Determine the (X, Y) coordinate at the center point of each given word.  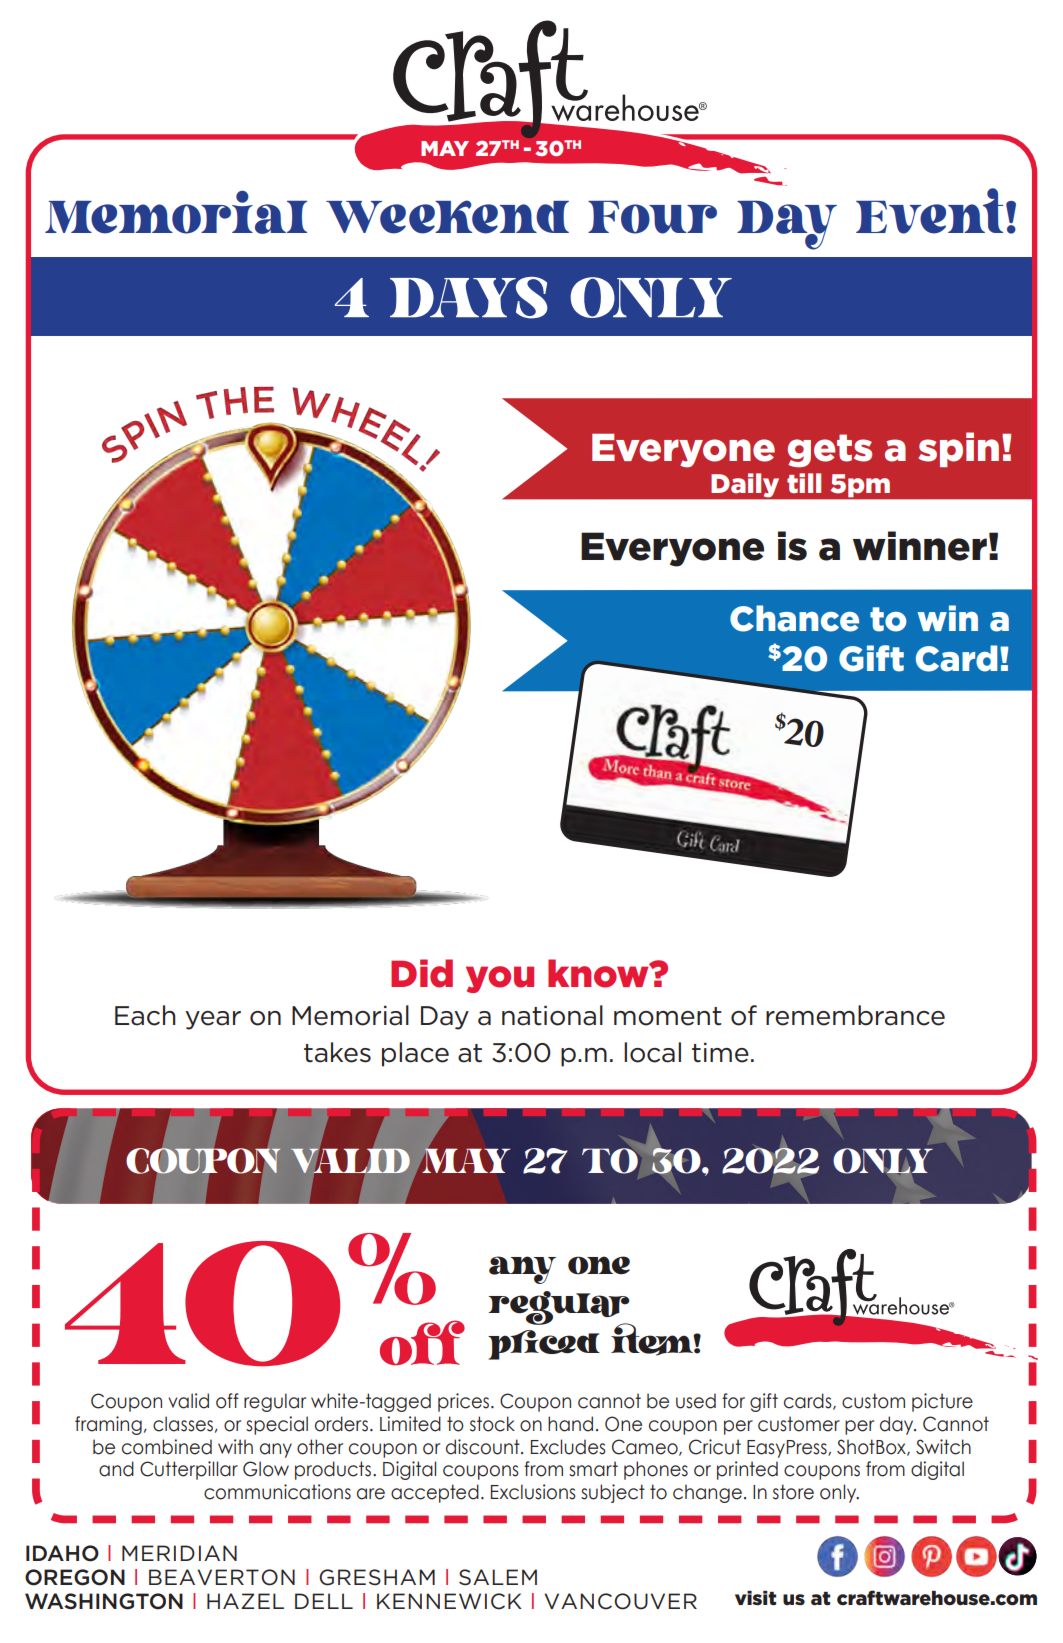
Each (145, 1015)
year (213, 1020)
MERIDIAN (179, 1553)
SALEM (498, 1577)
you (500, 979)
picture (942, 1402)
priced (544, 1345)
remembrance (855, 1015)
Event (929, 211)
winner (920, 546)
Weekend (447, 217)
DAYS (469, 298)
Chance (794, 618)
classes (183, 1424)
